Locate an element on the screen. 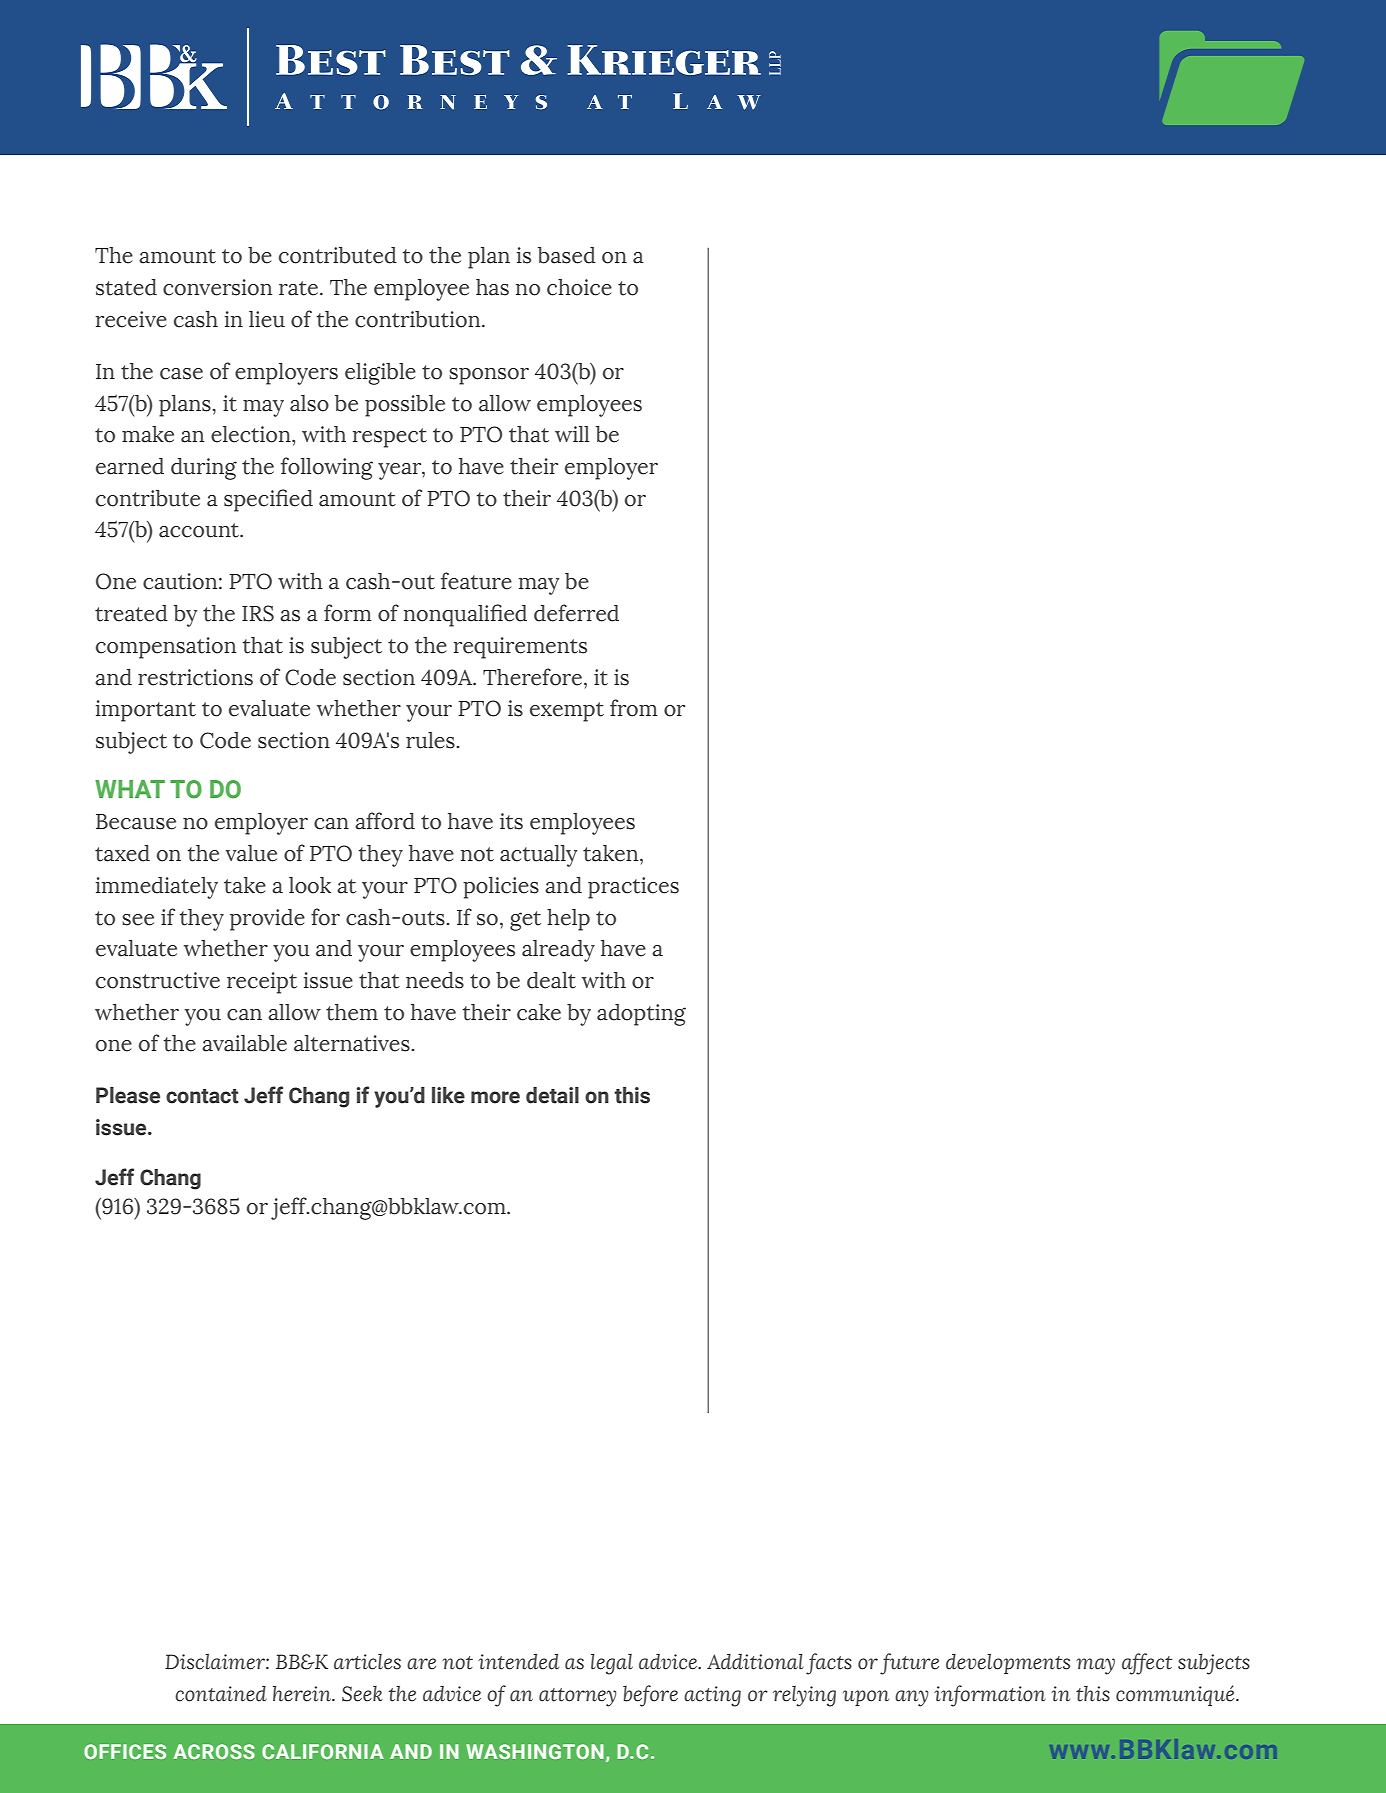  contained is located at coordinates (221, 1694).
